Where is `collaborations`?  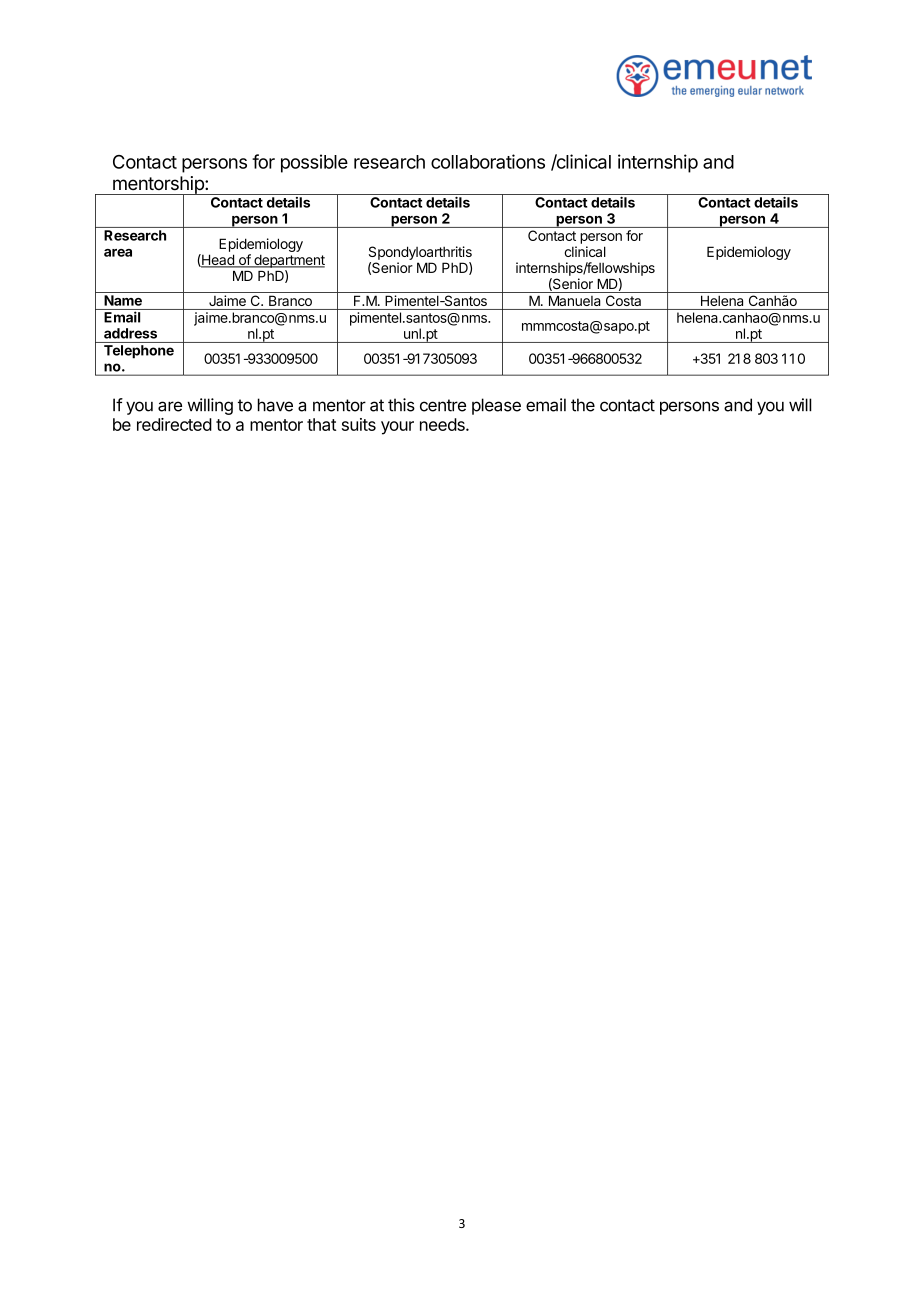
collaborations is located at coordinates (488, 161).
